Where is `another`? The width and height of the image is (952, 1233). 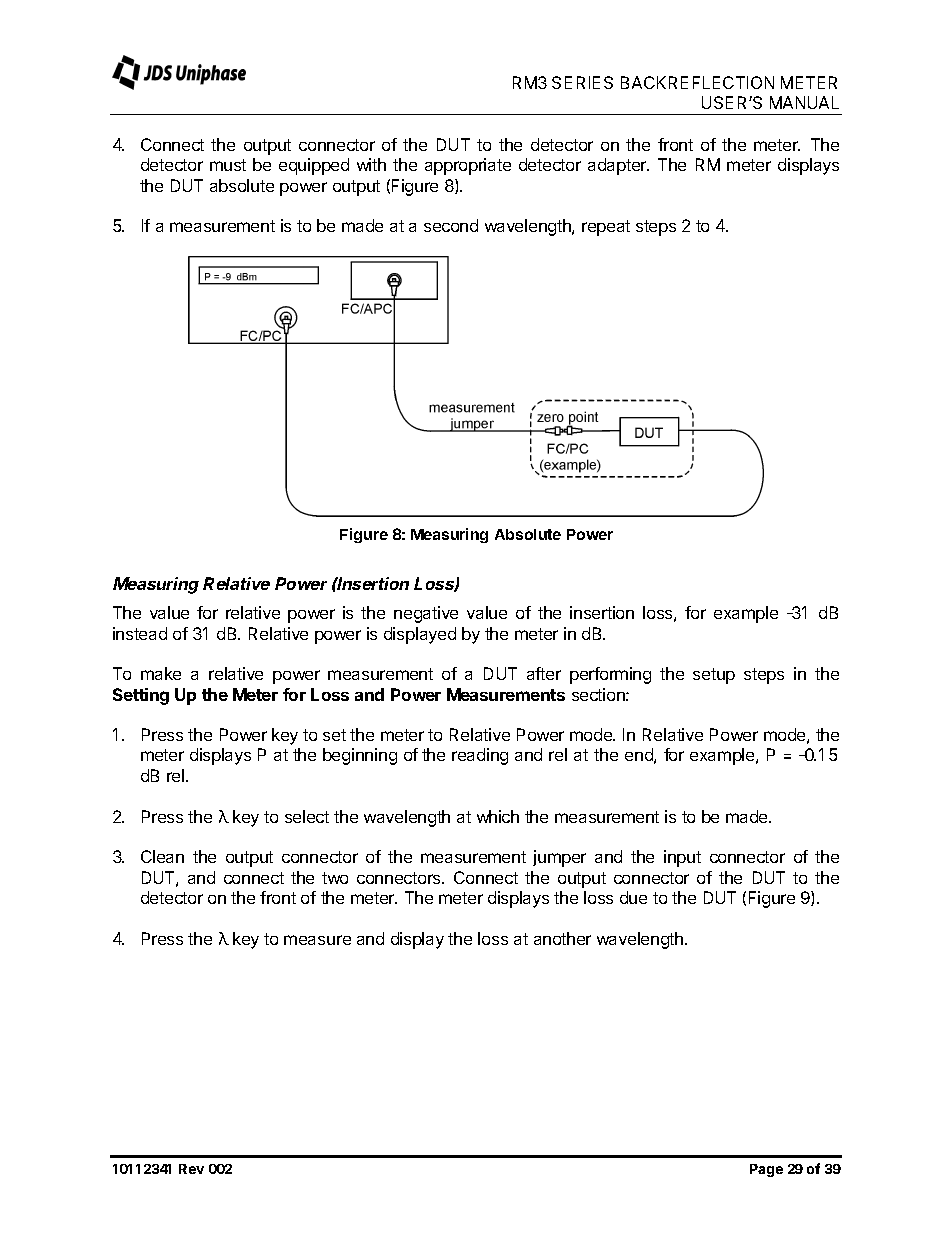
another is located at coordinates (562, 938).
